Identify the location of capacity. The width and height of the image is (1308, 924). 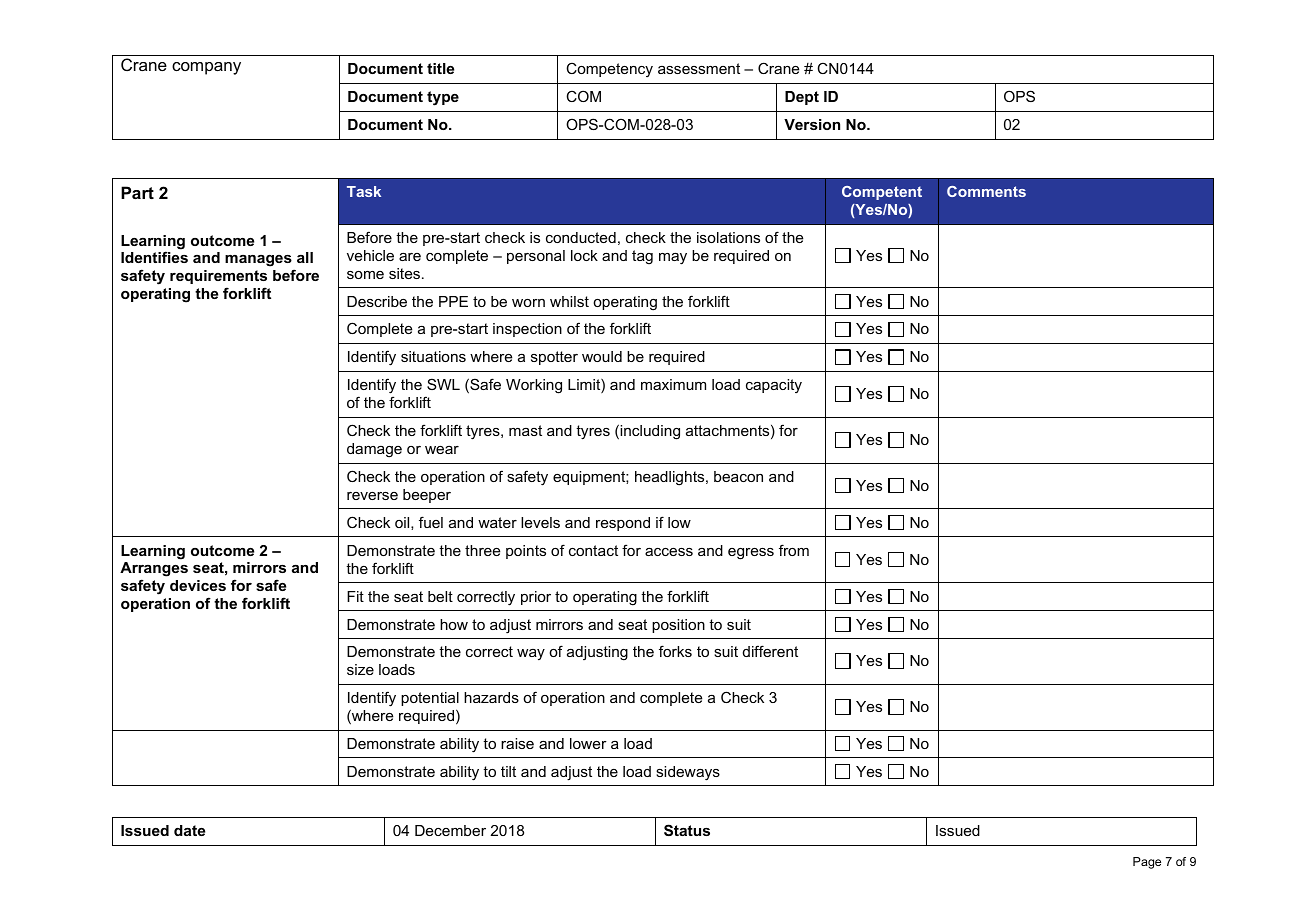
(774, 386).
